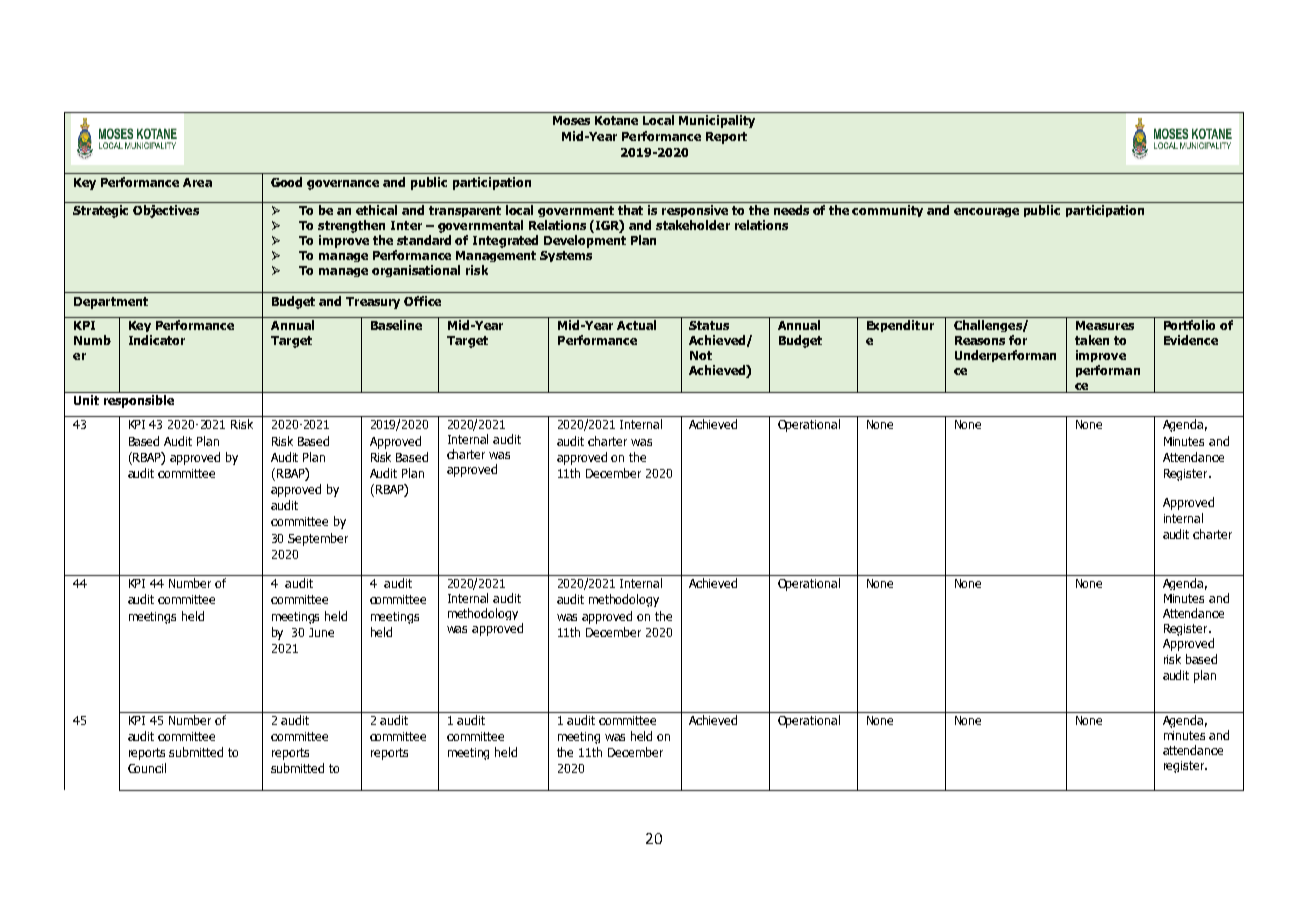  Describe the element at coordinates (1092, 340) in the document. I see `taken` at that location.
